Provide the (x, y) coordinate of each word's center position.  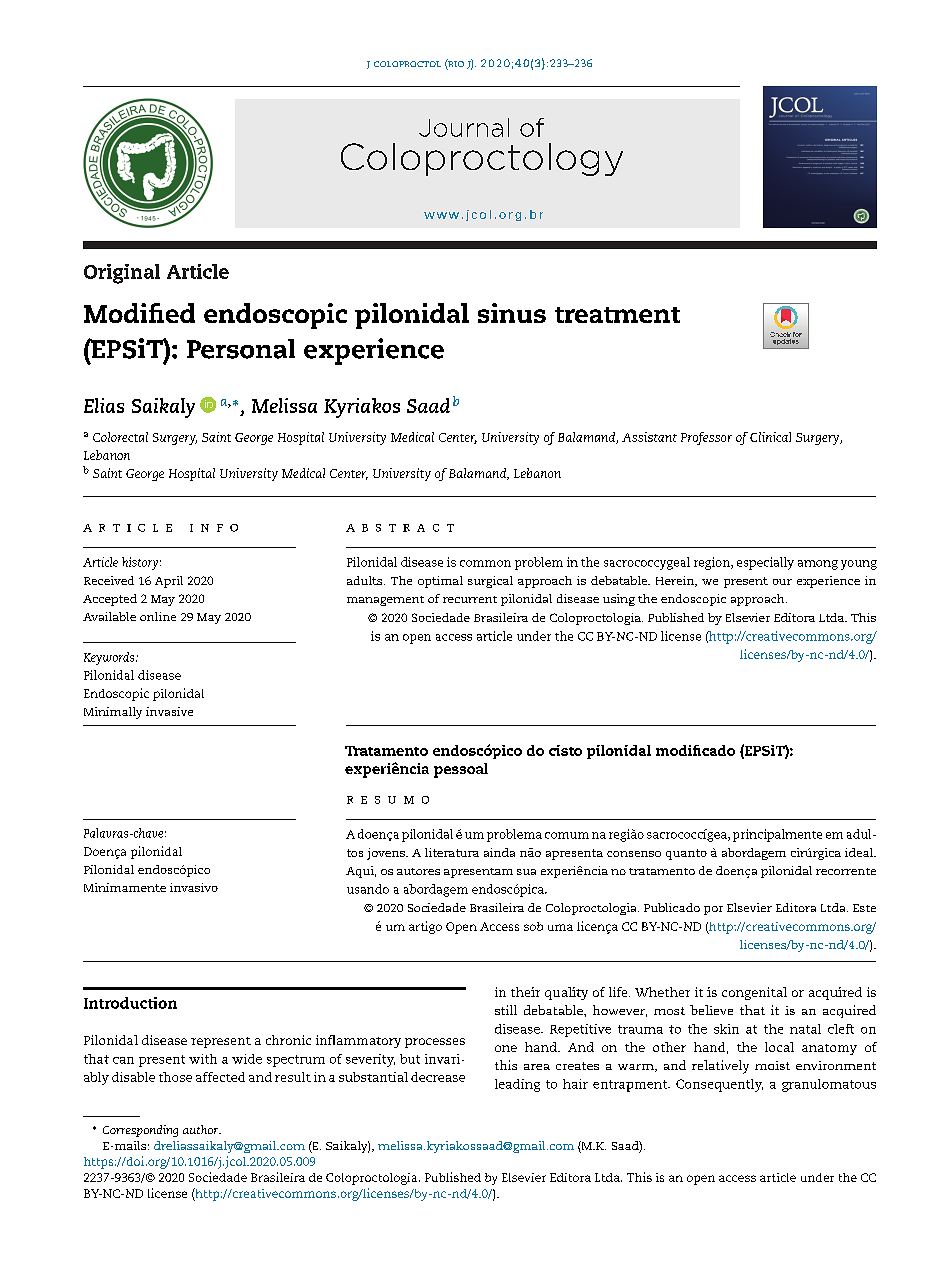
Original (122, 274)
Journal (464, 127)
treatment (617, 315)
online (158, 616)
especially (765, 563)
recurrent (470, 599)
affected (220, 1077)
